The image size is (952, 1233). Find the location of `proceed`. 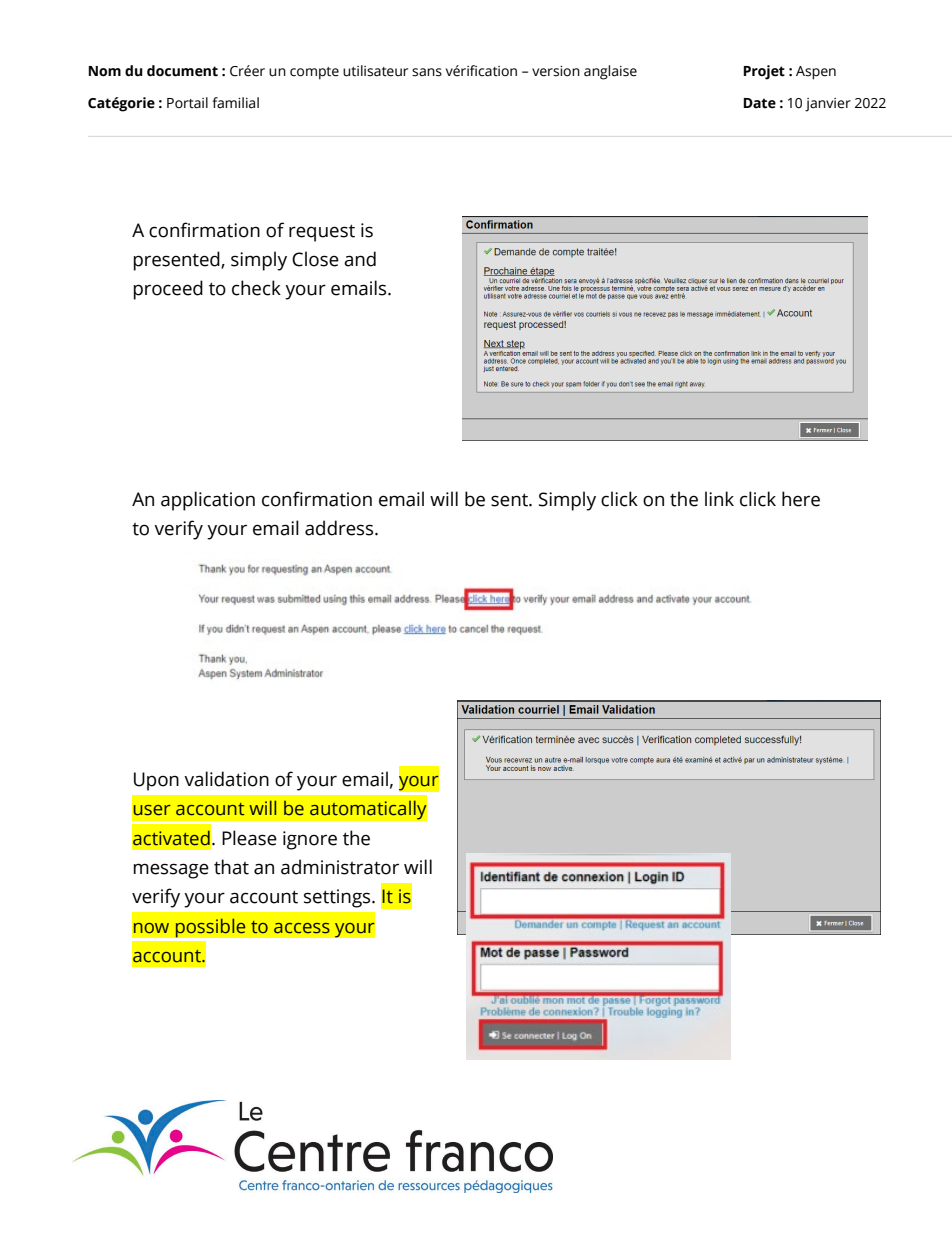

proceed is located at coordinates (168, 290).
